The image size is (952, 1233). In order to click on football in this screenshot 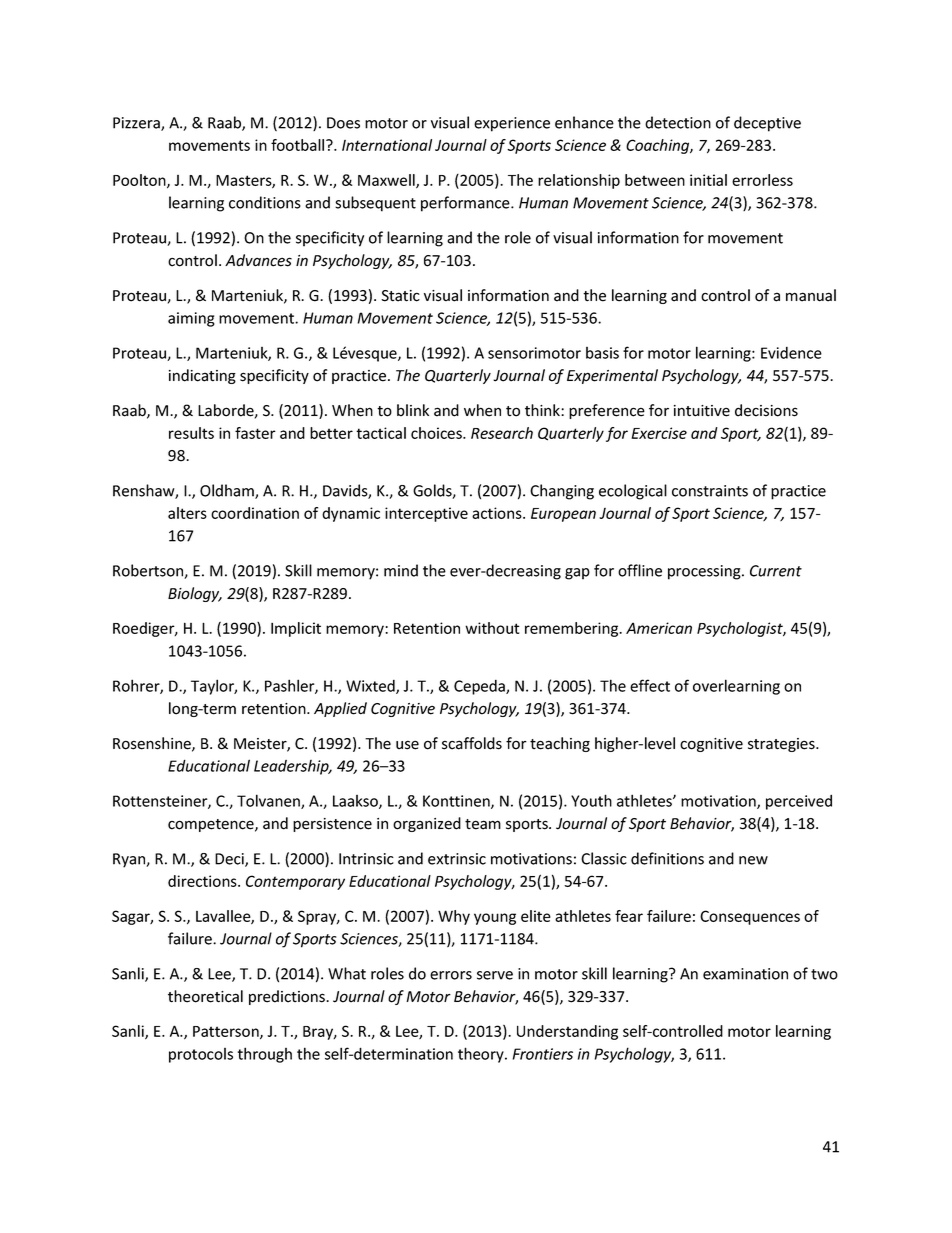, I will do `click(299, 145)`.
